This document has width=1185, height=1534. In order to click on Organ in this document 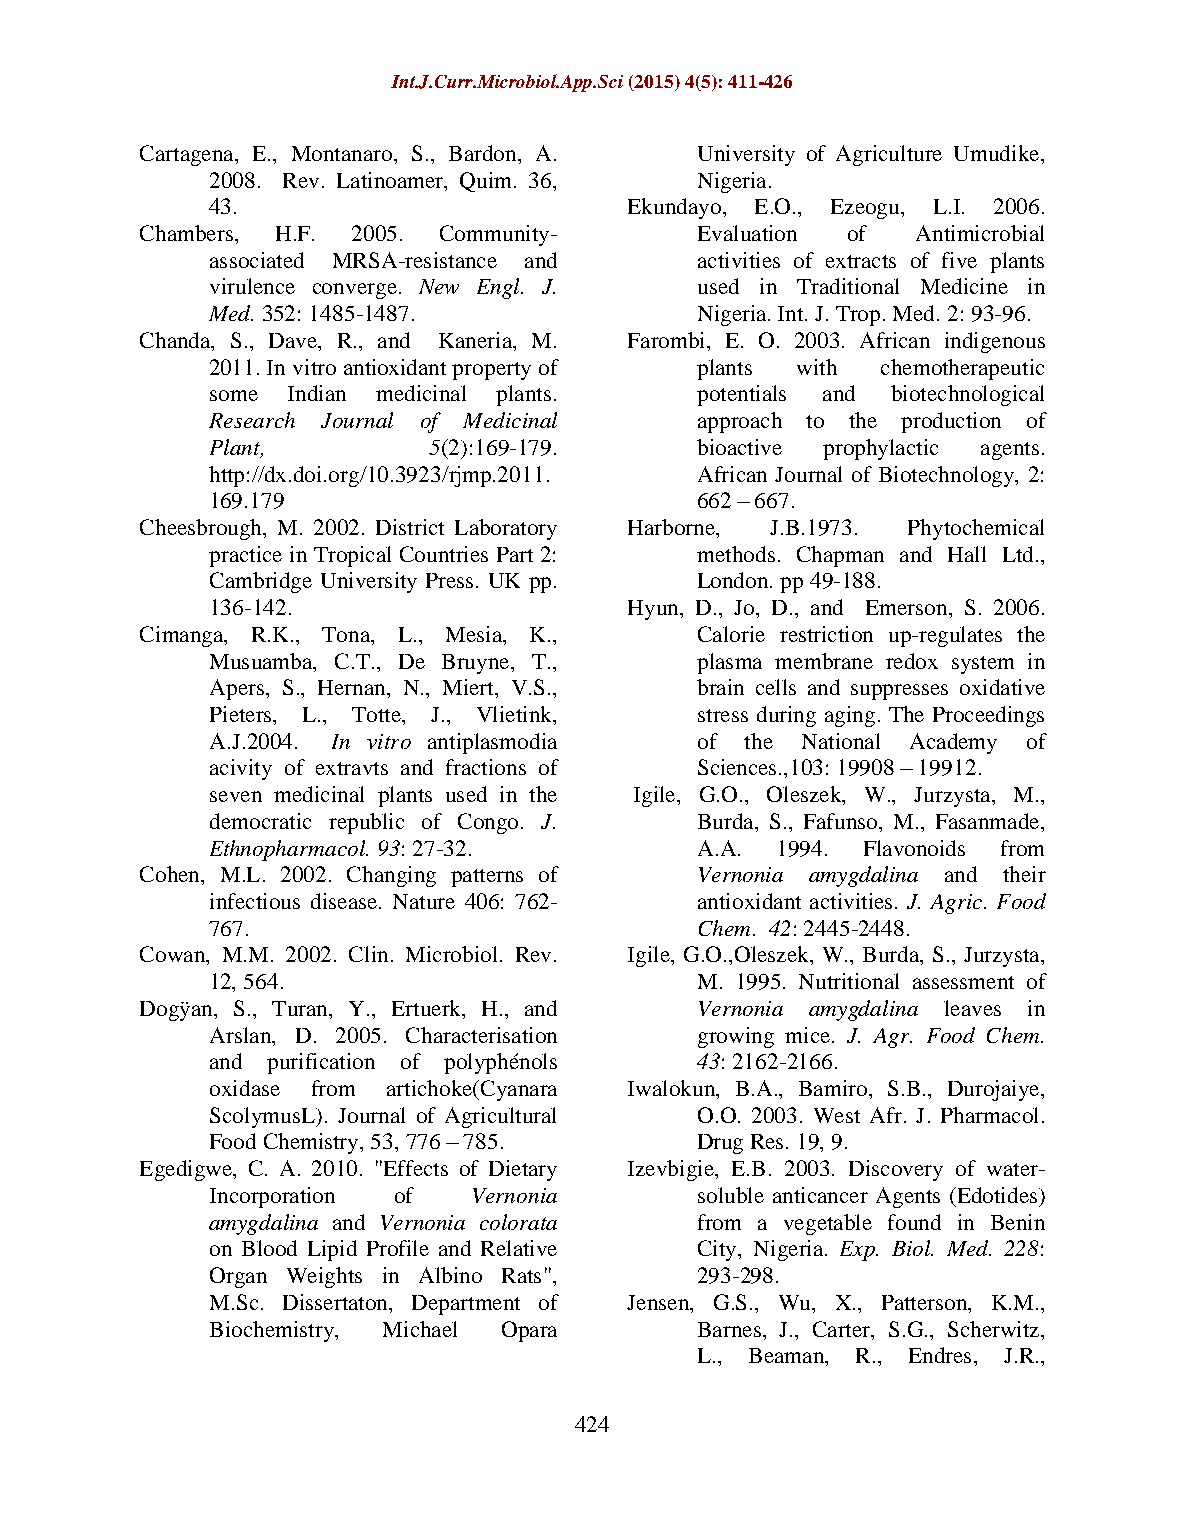, I will do `click(238, 1277)`.
